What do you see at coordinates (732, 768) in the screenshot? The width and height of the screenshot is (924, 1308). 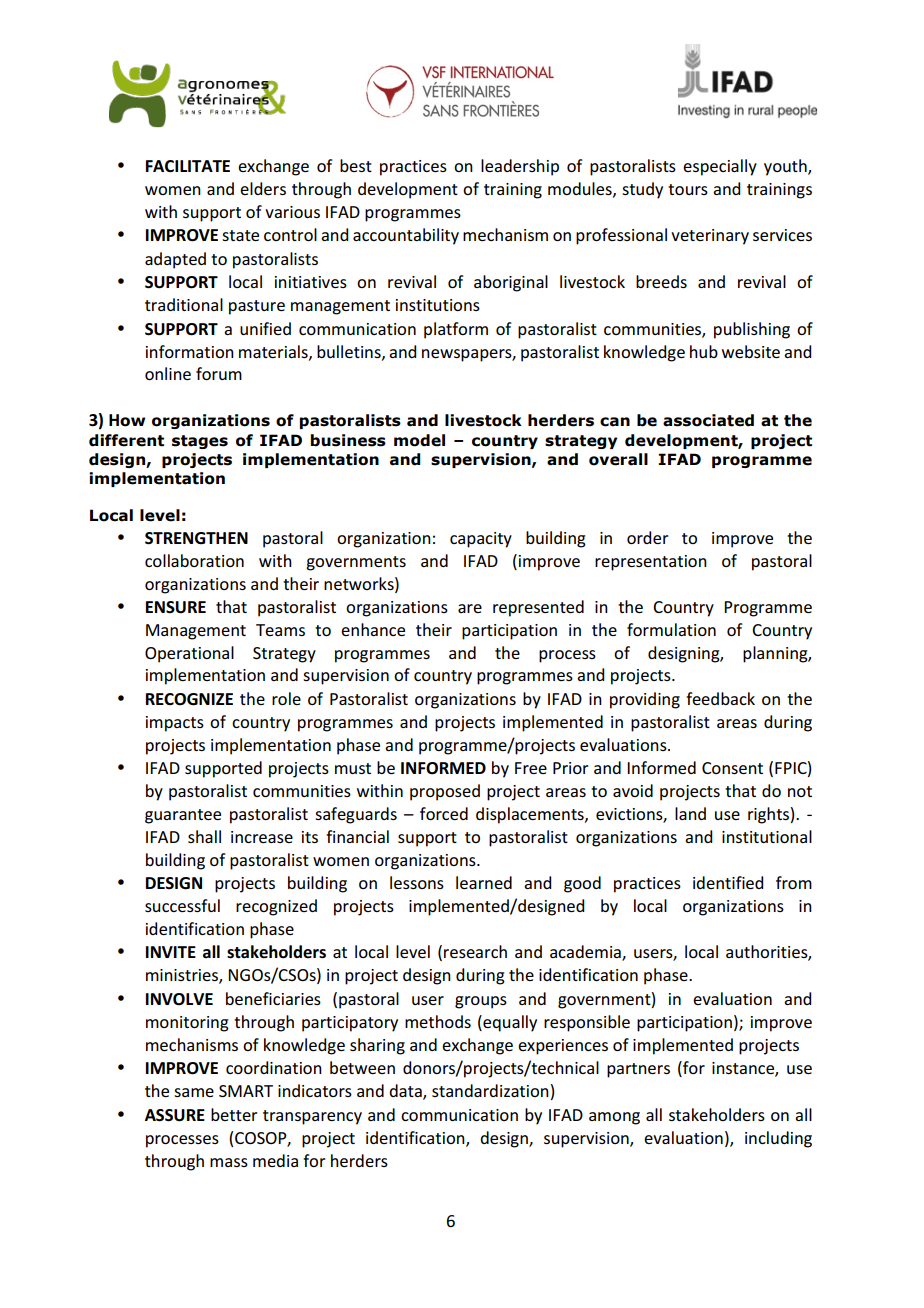 I see `Consent` at bounding box center [732, 768].
